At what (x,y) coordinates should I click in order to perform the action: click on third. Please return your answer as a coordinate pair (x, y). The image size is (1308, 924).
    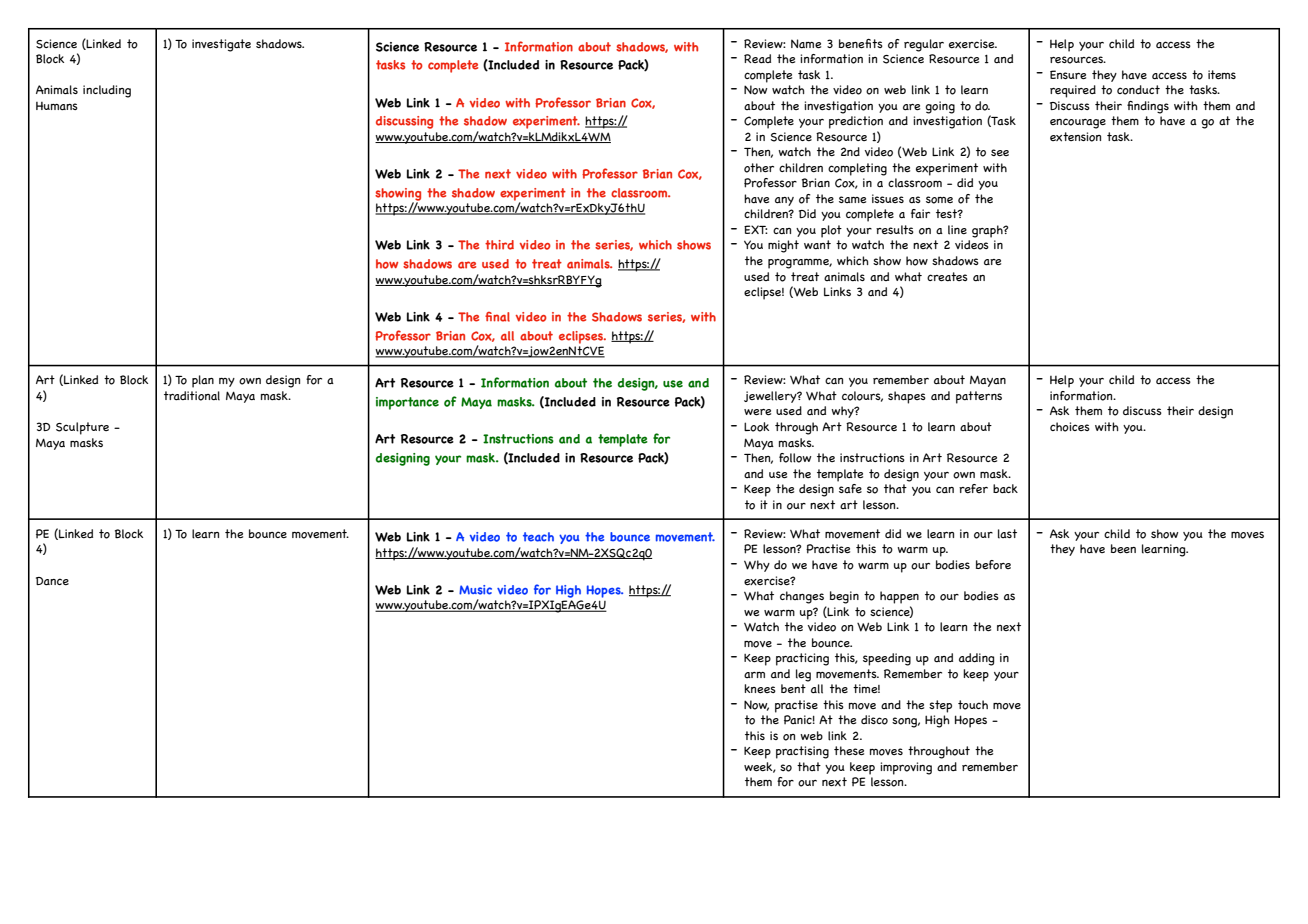
    Looking at the image, I should click on (499, 245).
